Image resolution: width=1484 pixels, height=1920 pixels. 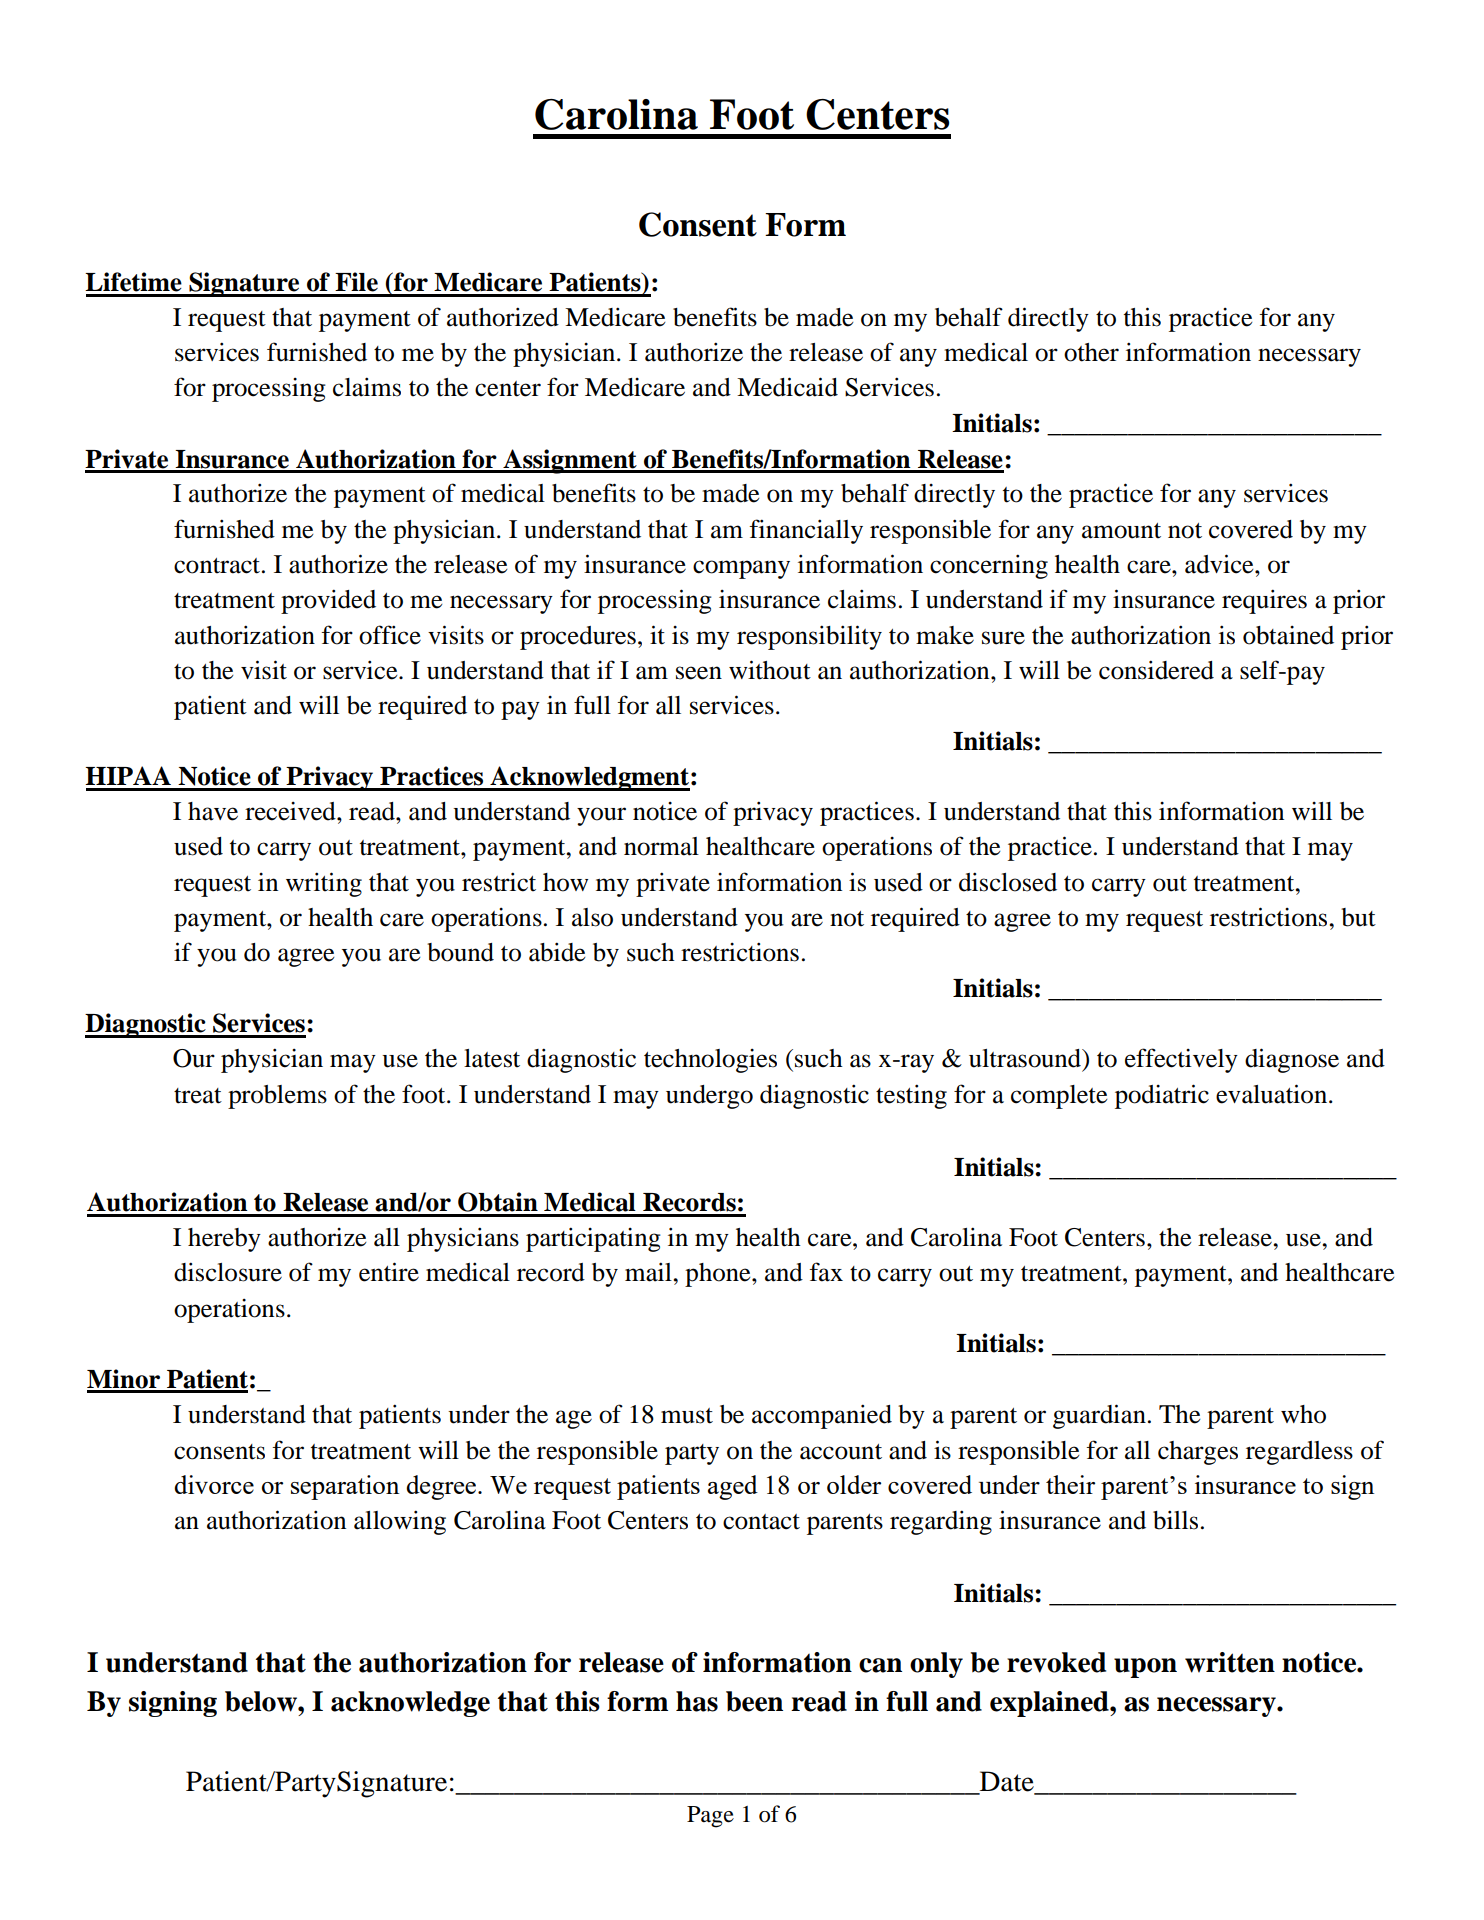 What do you see at coordinates (277, 1097) in the screenshot?
I see `problems` at bounding box center [277, 1097].
